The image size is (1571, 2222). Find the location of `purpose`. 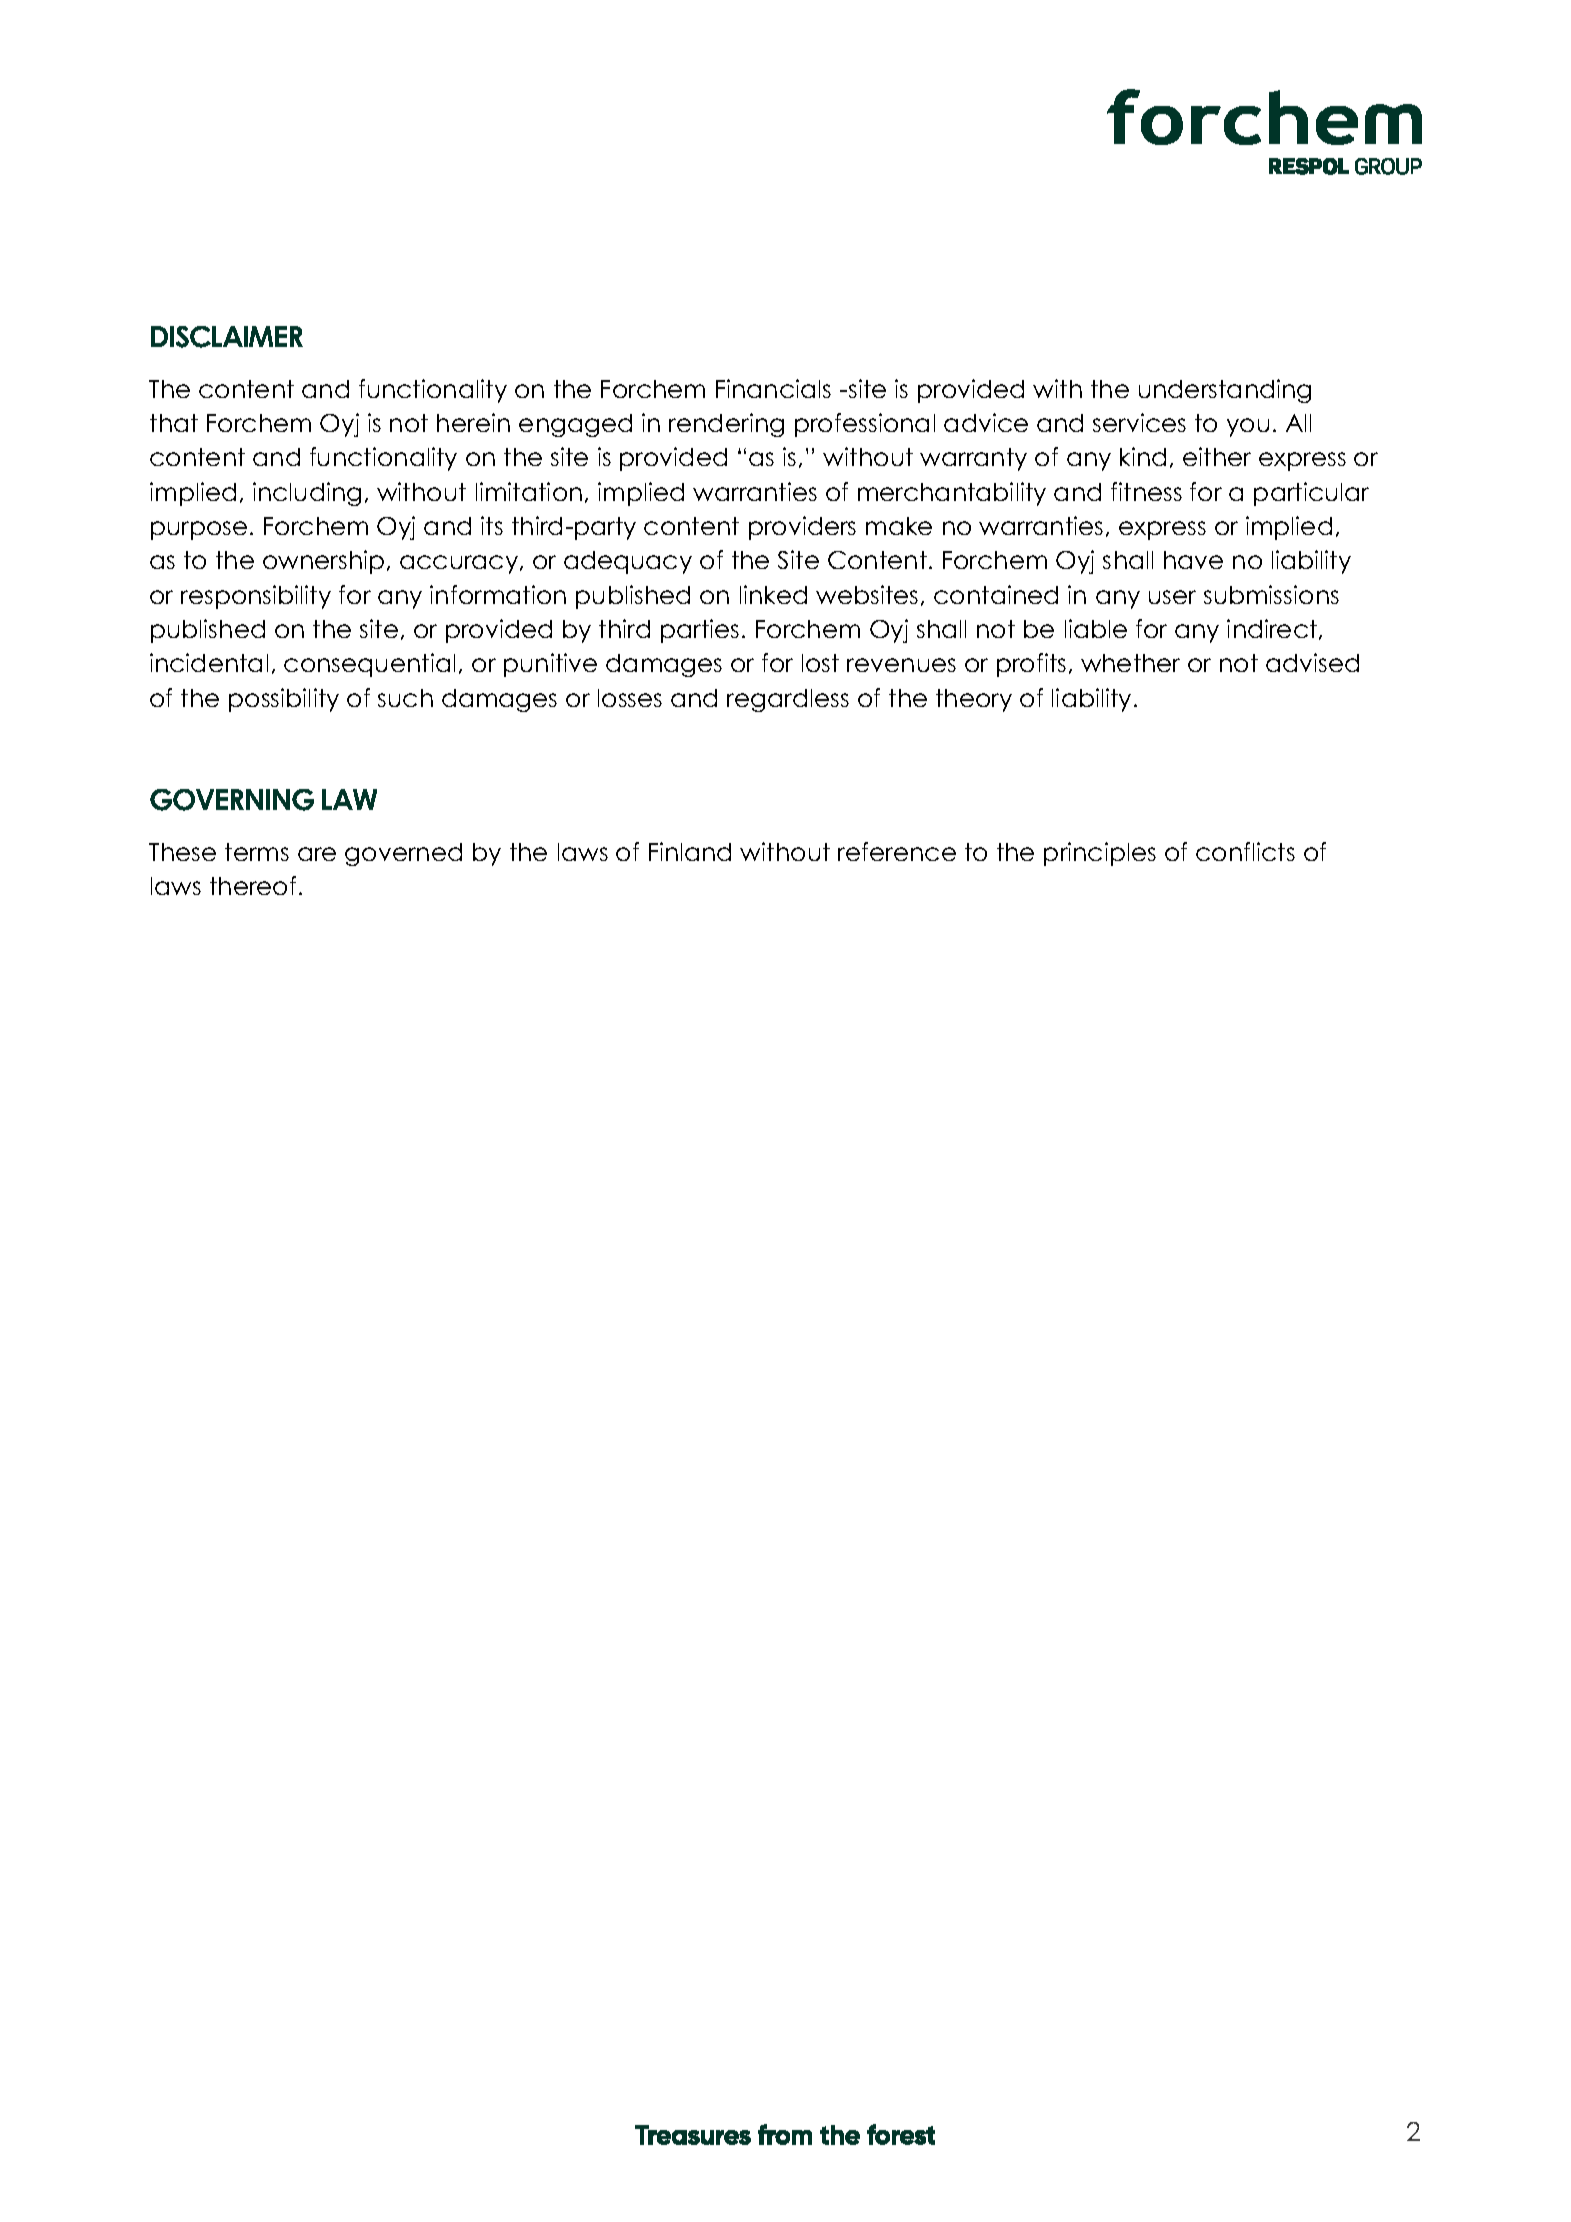

purpose is located at coordinates (199, 530).
